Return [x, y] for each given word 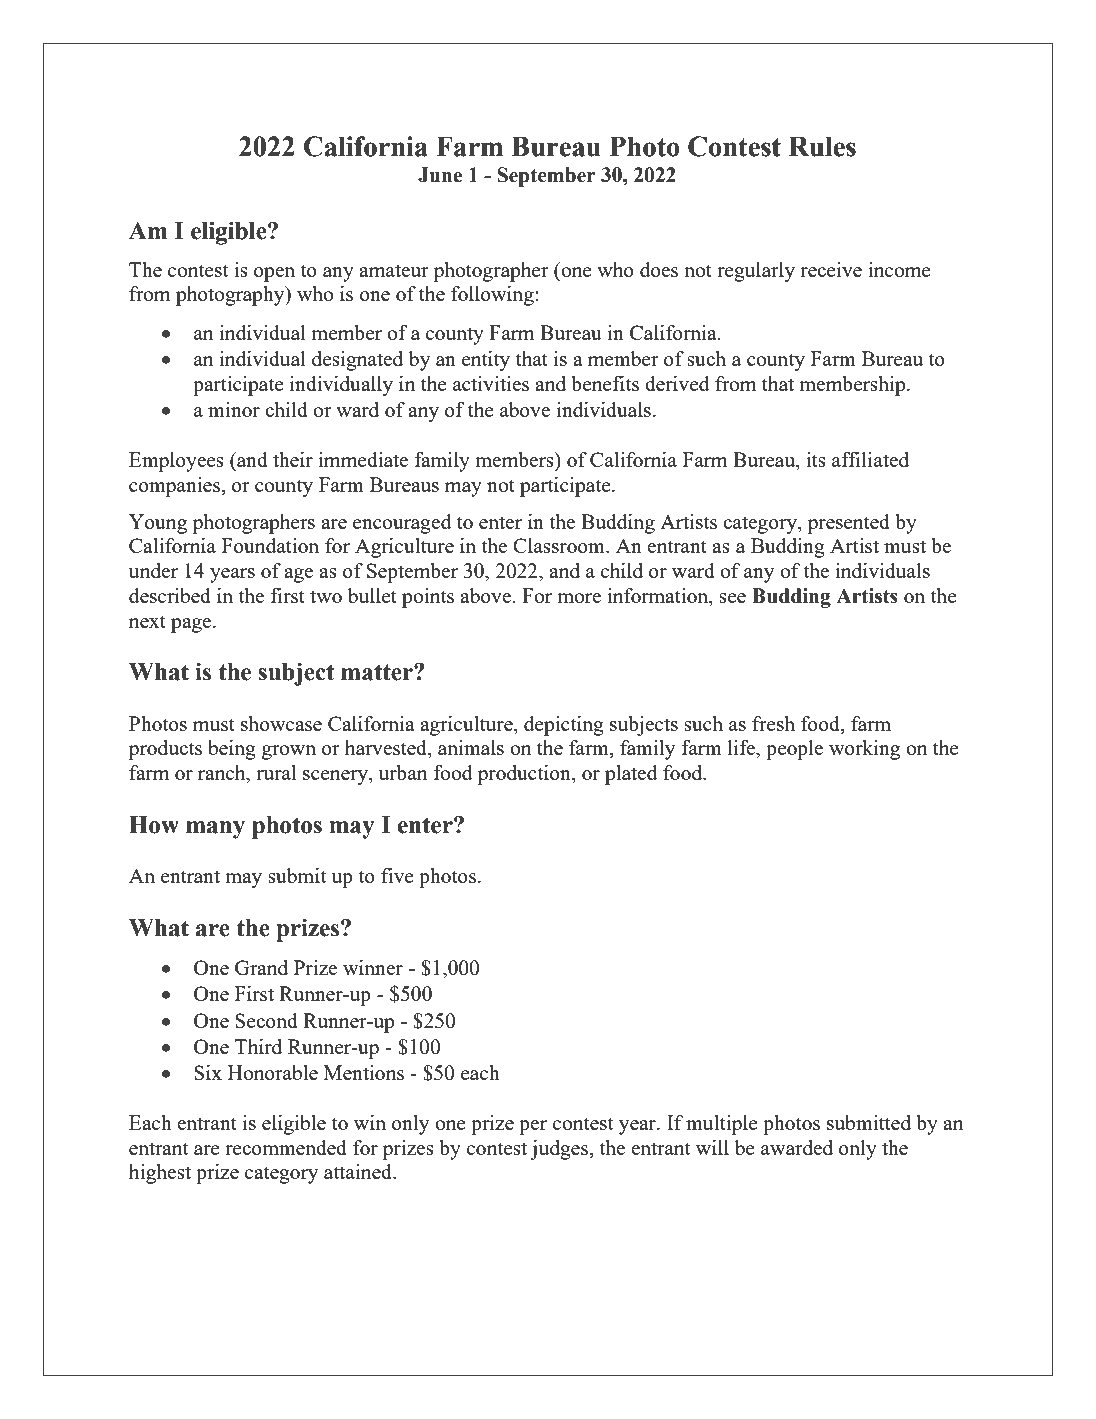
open [274, 274]
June [440, 175]
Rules [822, 146]
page [192, 625]
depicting [564, 726]
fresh [773, 723]
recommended [286, 1147]
